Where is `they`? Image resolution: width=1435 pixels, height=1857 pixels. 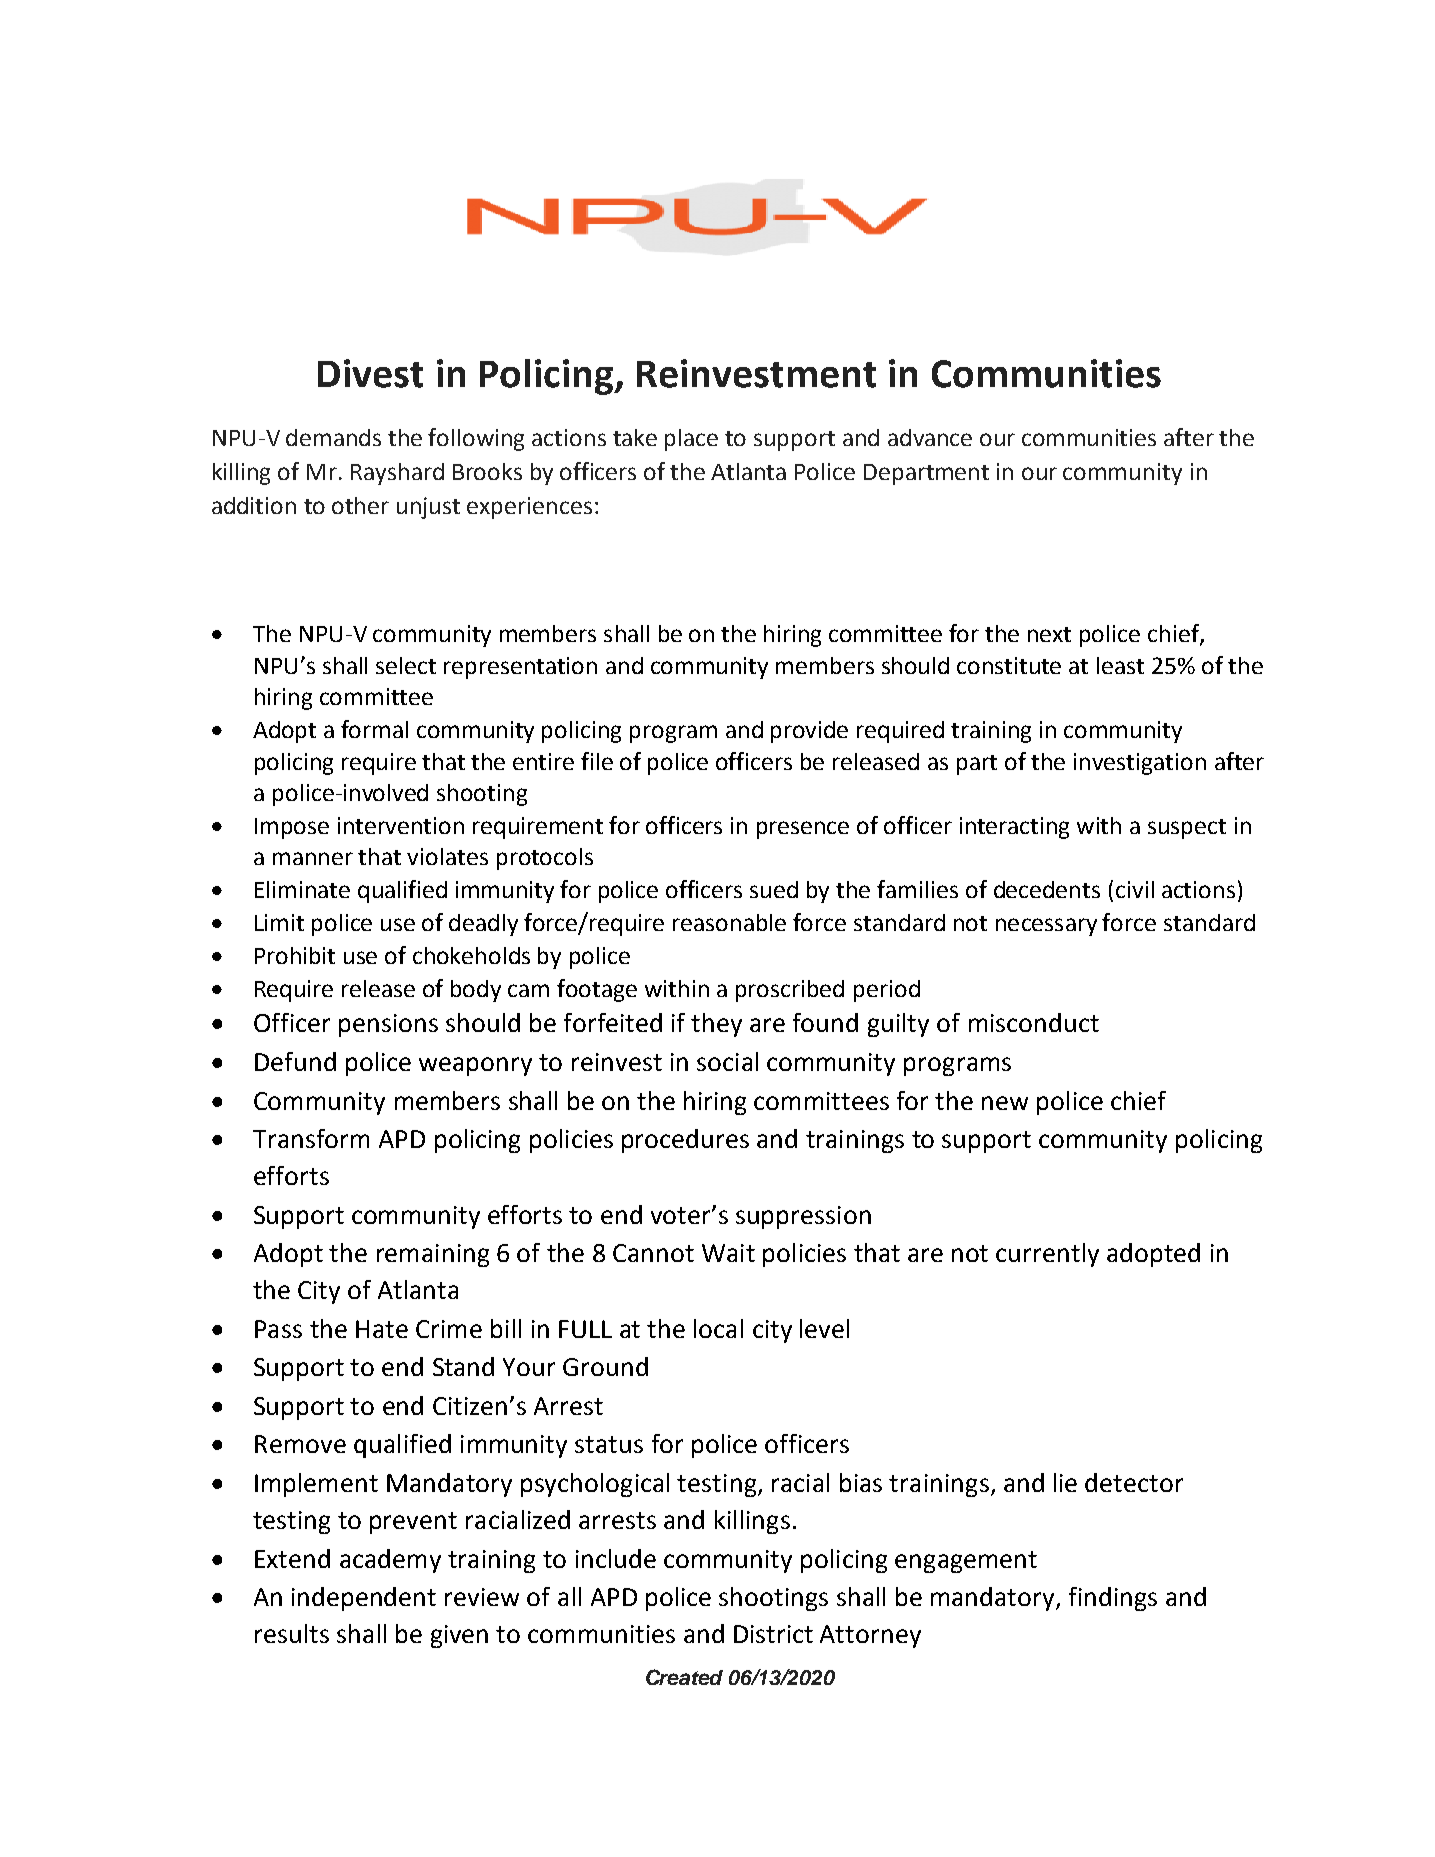 they is located at coordinates (716, 1025).
